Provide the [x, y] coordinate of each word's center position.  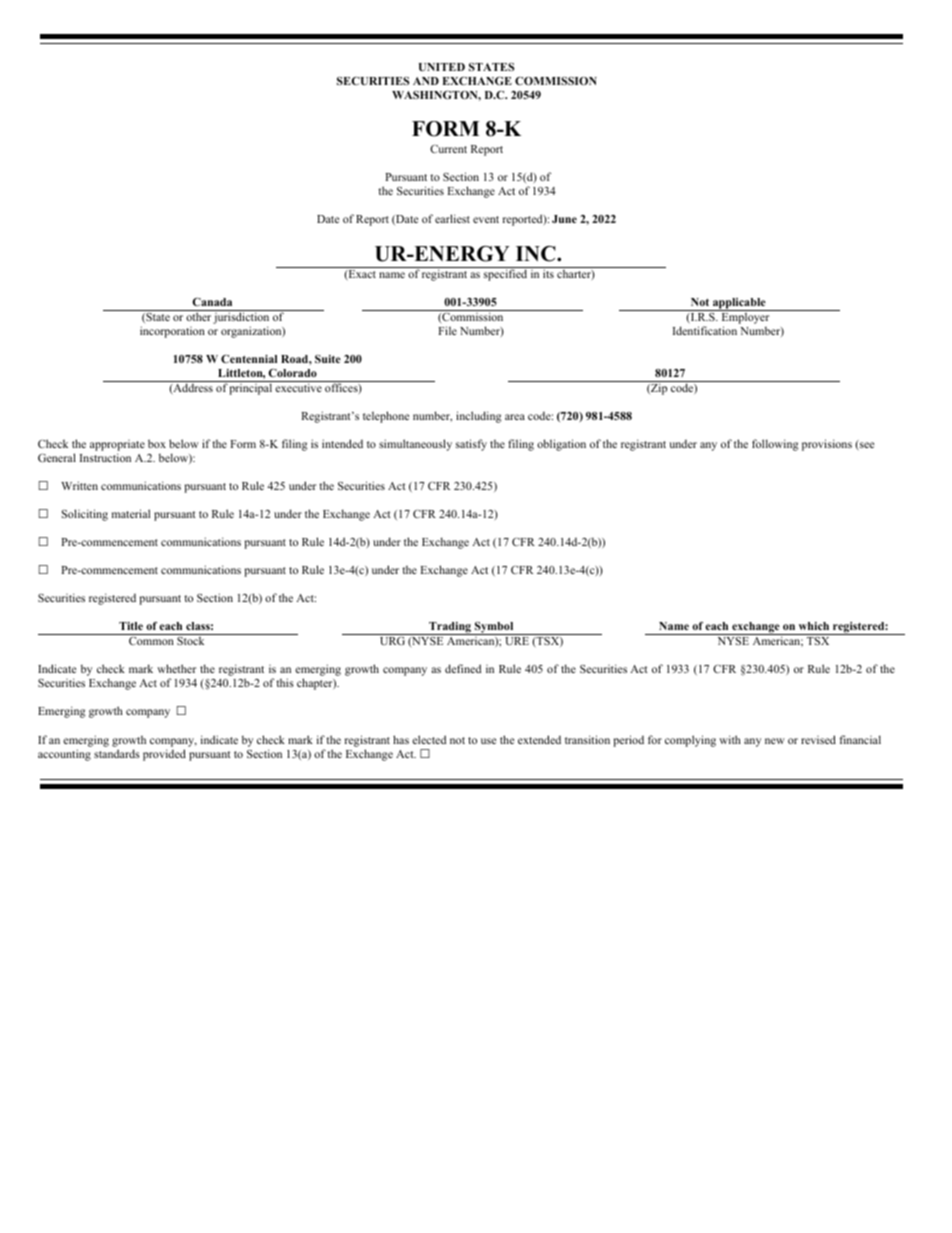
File [447, 330]
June [564, 219]
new [775, 741]
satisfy [471, 445]
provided [164, 755]
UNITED [442, 67]
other [198, 316]
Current [448, 149]
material [131, 513]
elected [429, 739]
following [775, 445]
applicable [739, 304]
